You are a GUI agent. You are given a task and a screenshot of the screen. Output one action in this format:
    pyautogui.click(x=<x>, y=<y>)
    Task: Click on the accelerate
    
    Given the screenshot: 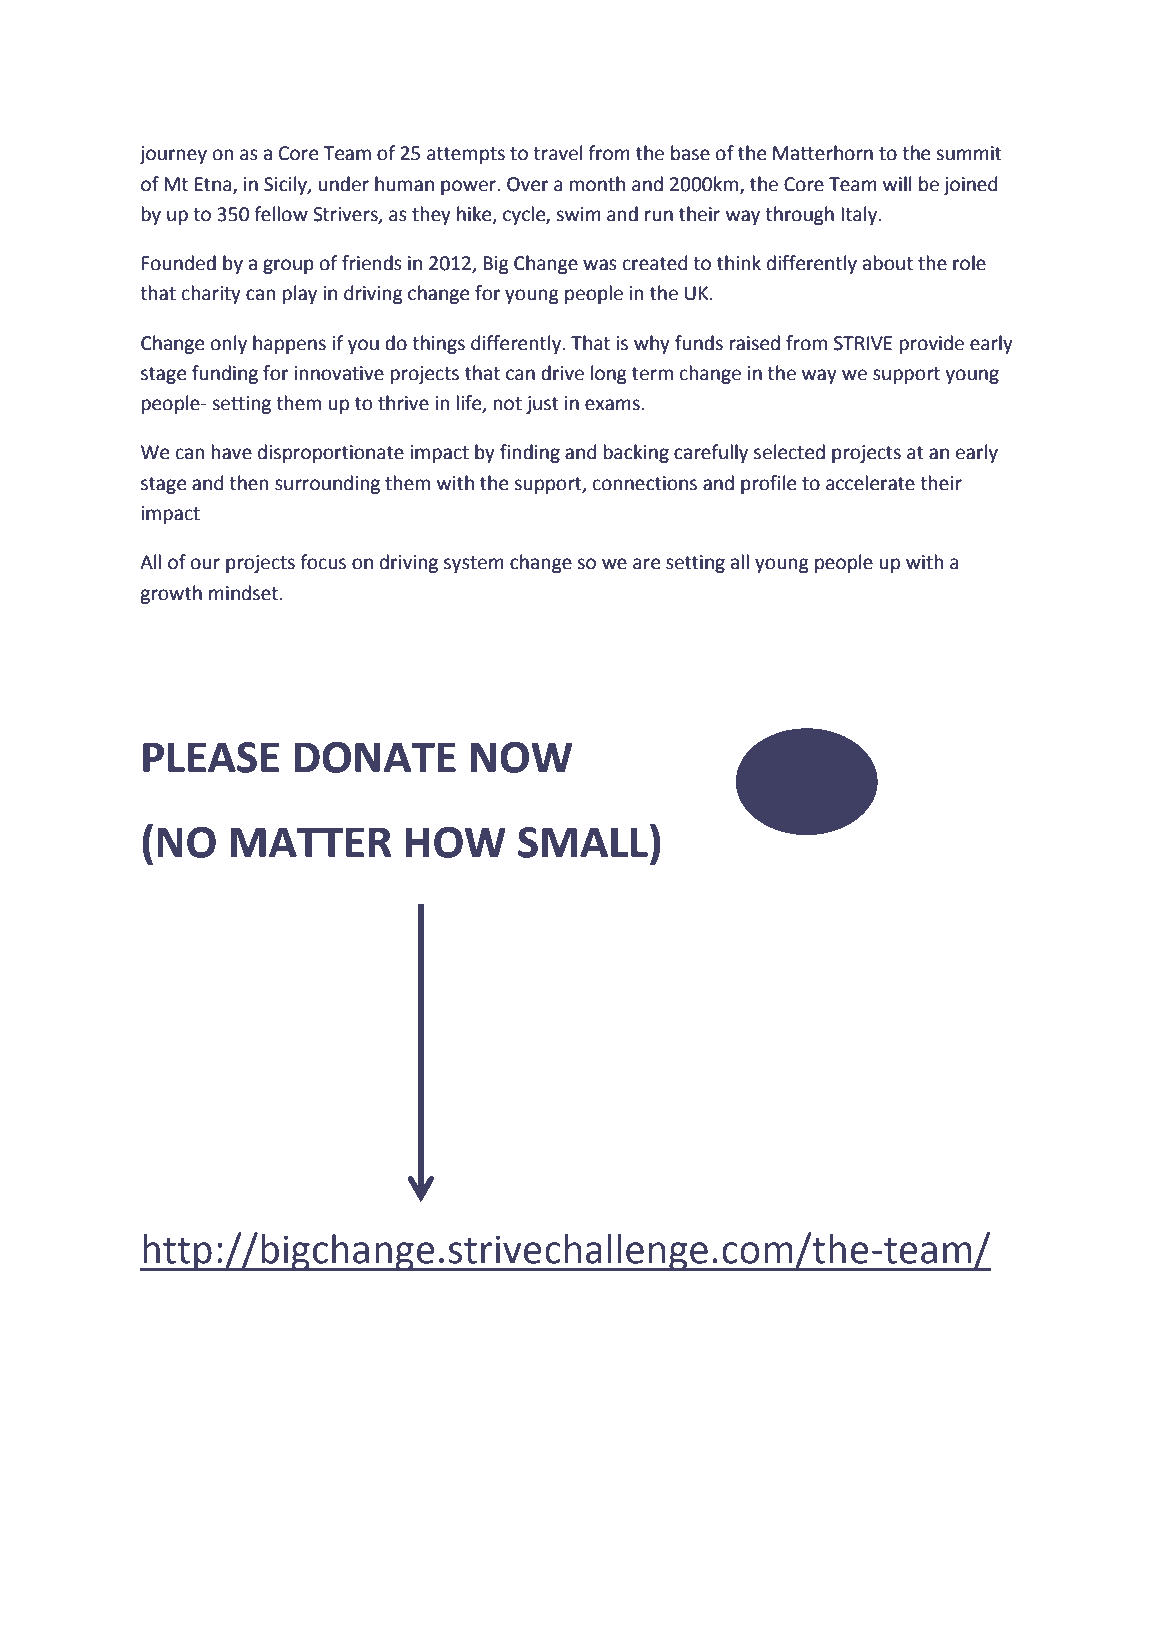 What is the action you would take?
    pyautogui.click(x=870, y=483)
